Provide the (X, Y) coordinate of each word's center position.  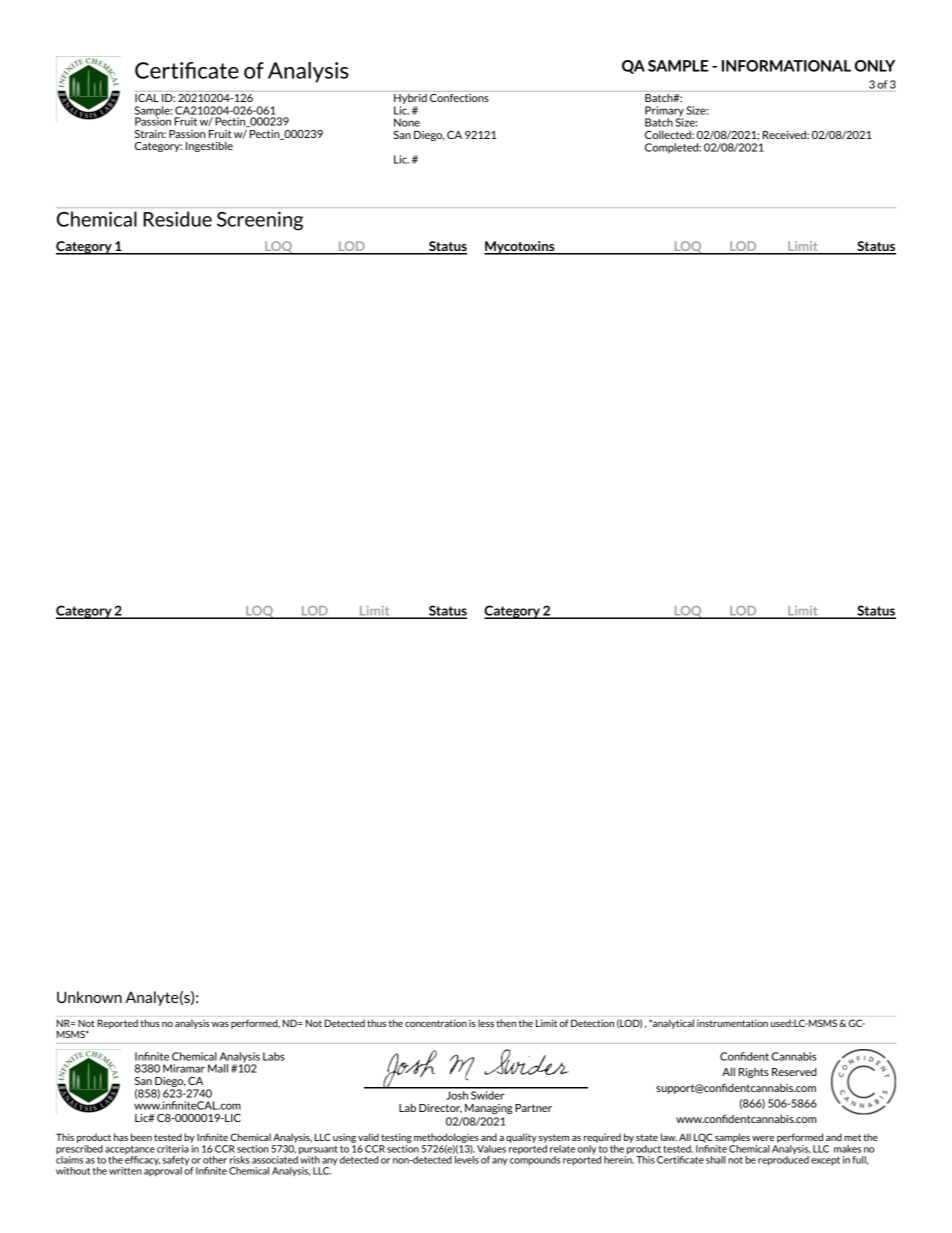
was (220, 1024)
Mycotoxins (520, 248)
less (486, 1023)
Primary (664, 112)
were (763, 1138)
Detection (592, 1023)
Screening (260, 221)
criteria (173, 1149)
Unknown (89, 997)
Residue (178, 219)
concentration (436, 1023)
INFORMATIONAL (786, 66)
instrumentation (732, 1023)
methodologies (446, 1138)
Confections (459, 96)
